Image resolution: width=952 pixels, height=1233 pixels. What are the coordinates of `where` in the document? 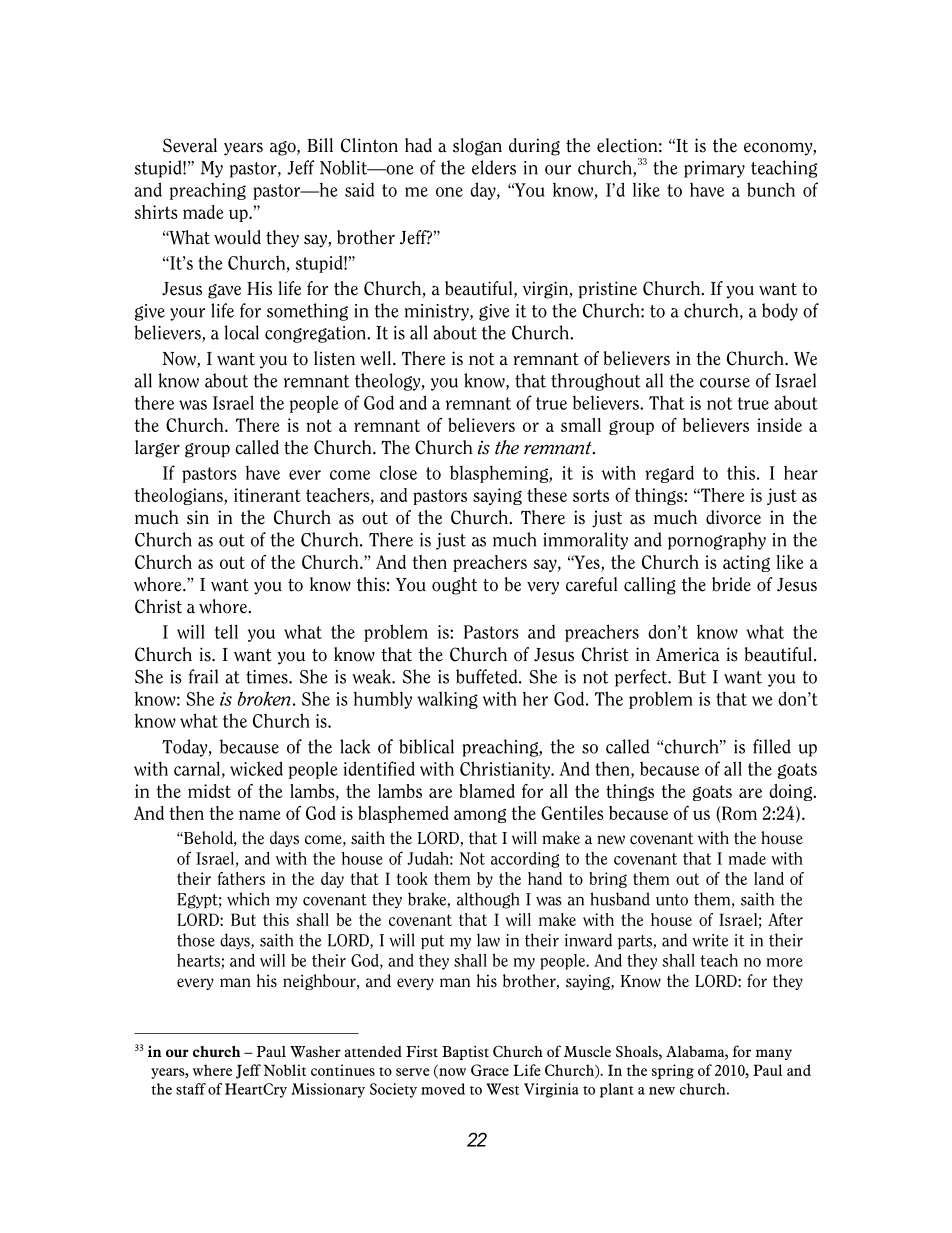 It's located at (212, 1070).
